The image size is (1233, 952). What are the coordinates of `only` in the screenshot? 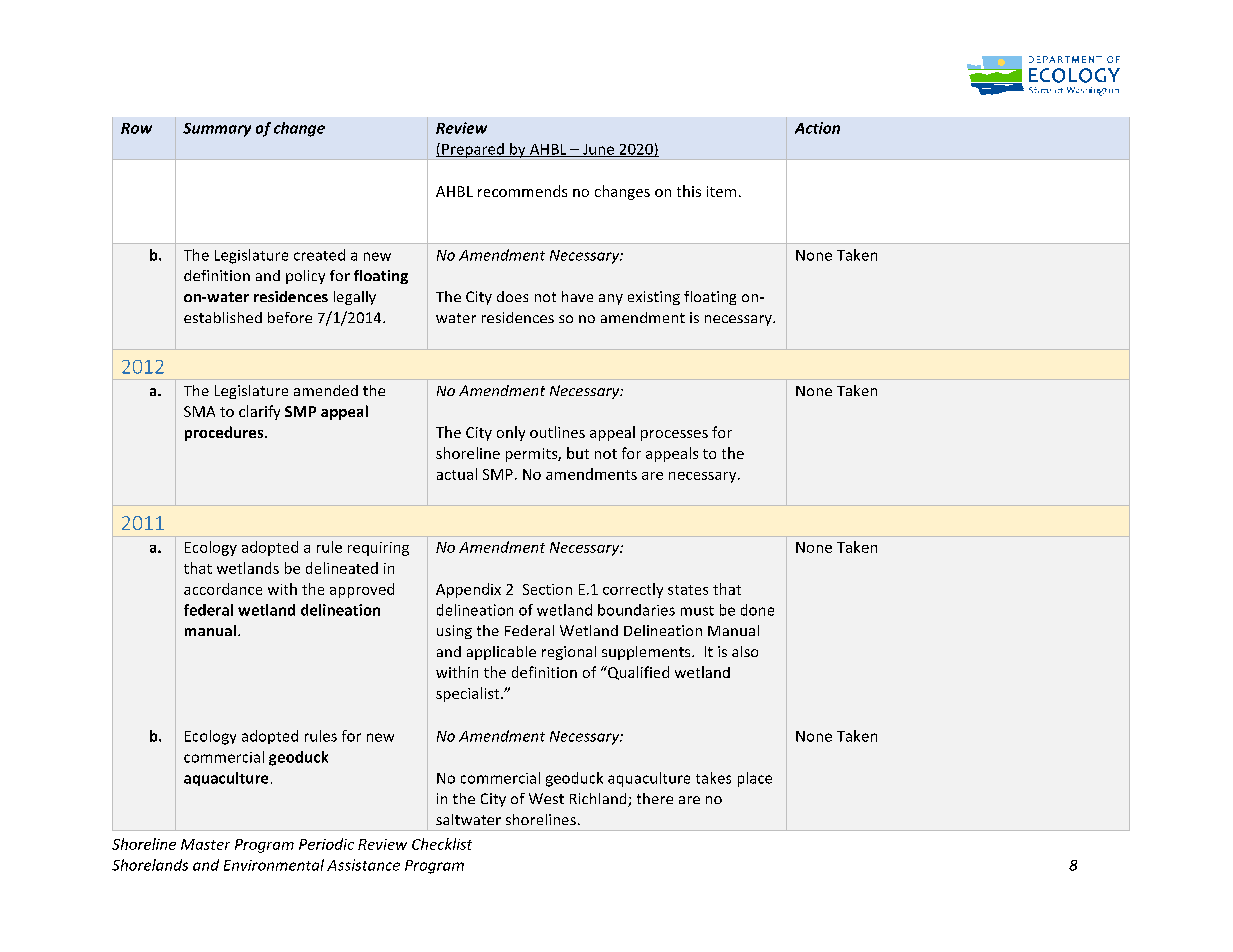 It's located at (511, 433).
